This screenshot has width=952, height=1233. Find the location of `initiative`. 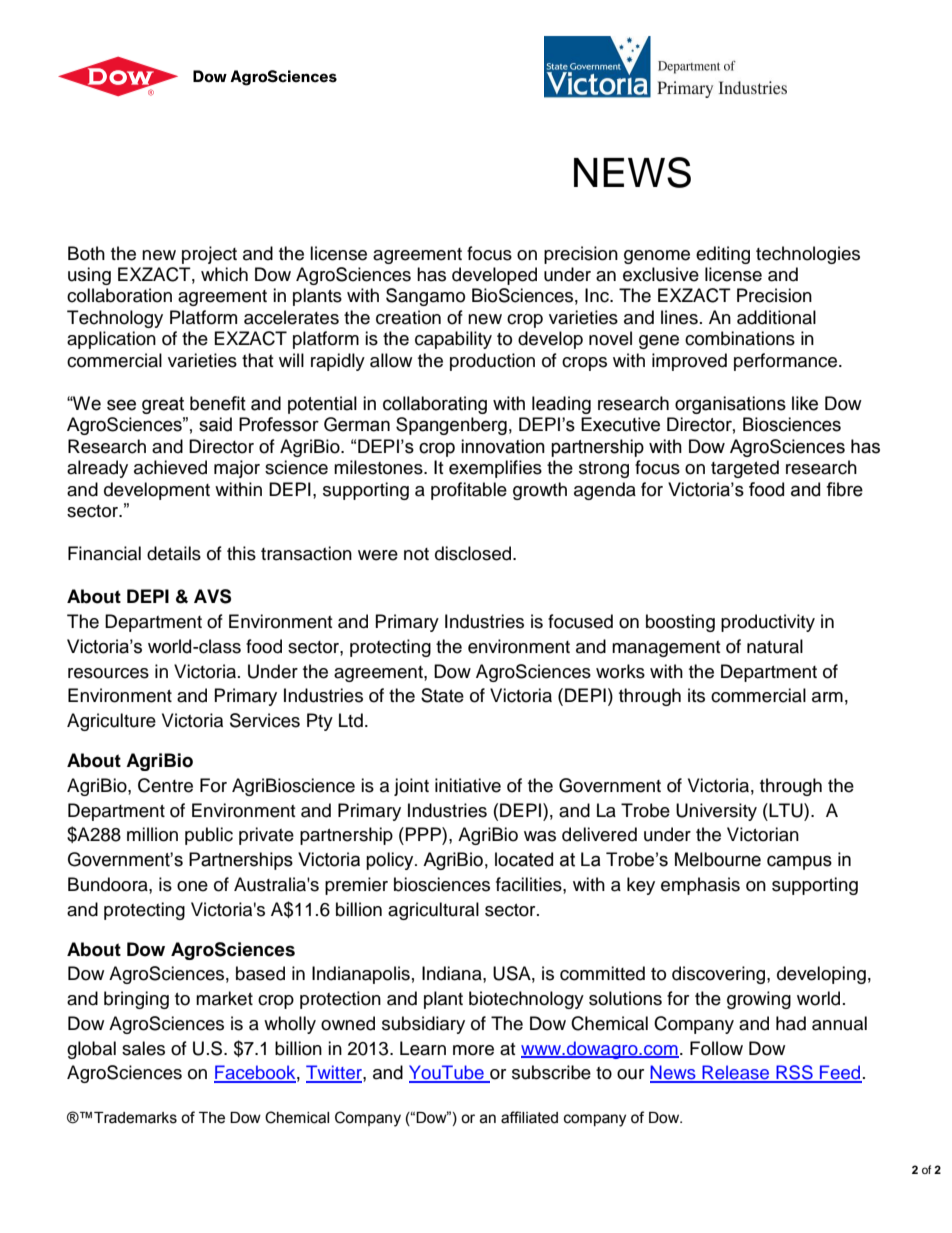

initiative is located at coordinates (468, 785).
